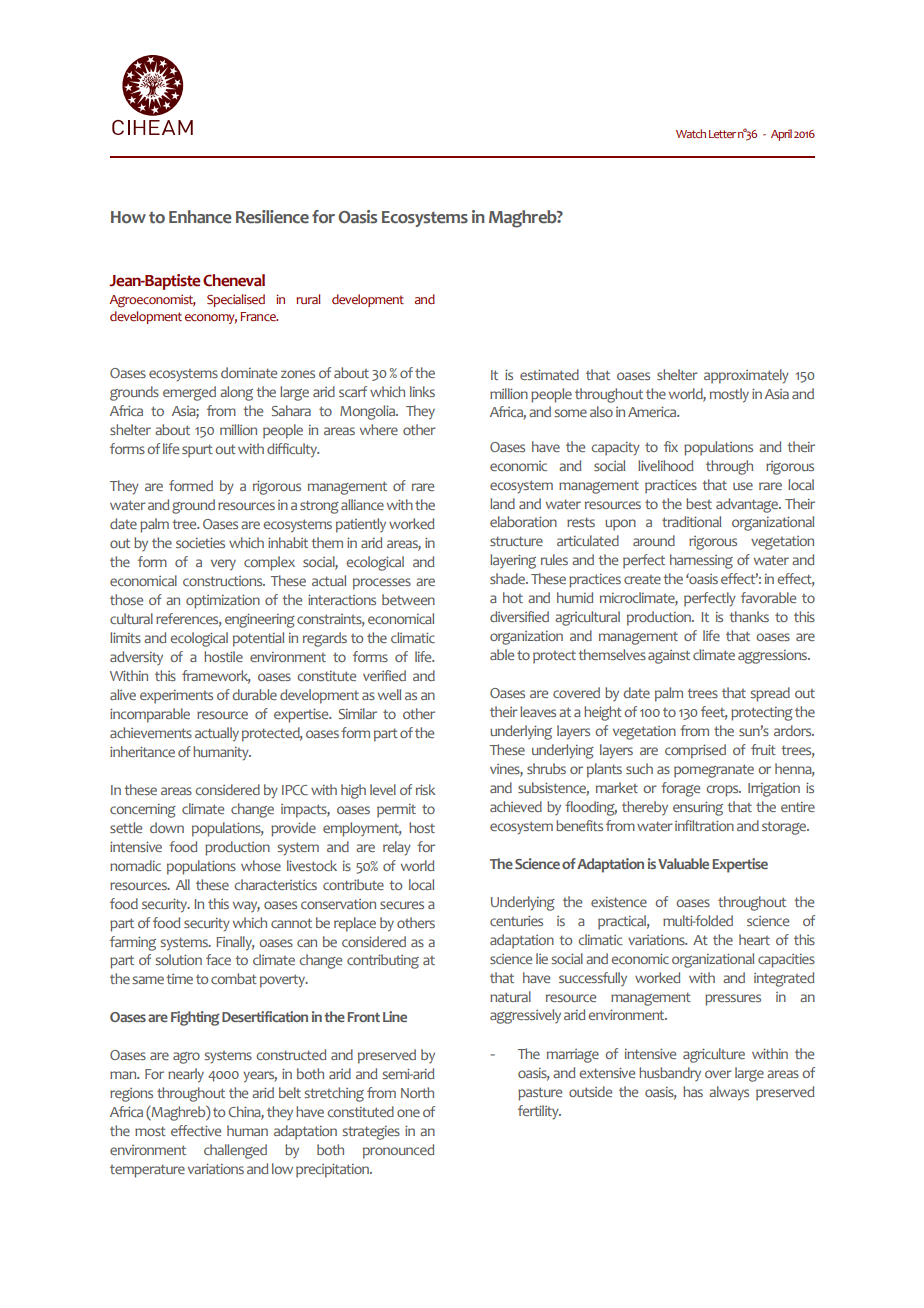 This screenshot has height=1308, width=924. What do you see at coordinates (704, 825) in the screenshot?
I see `infiltration` at bounding box center [704, 825].
